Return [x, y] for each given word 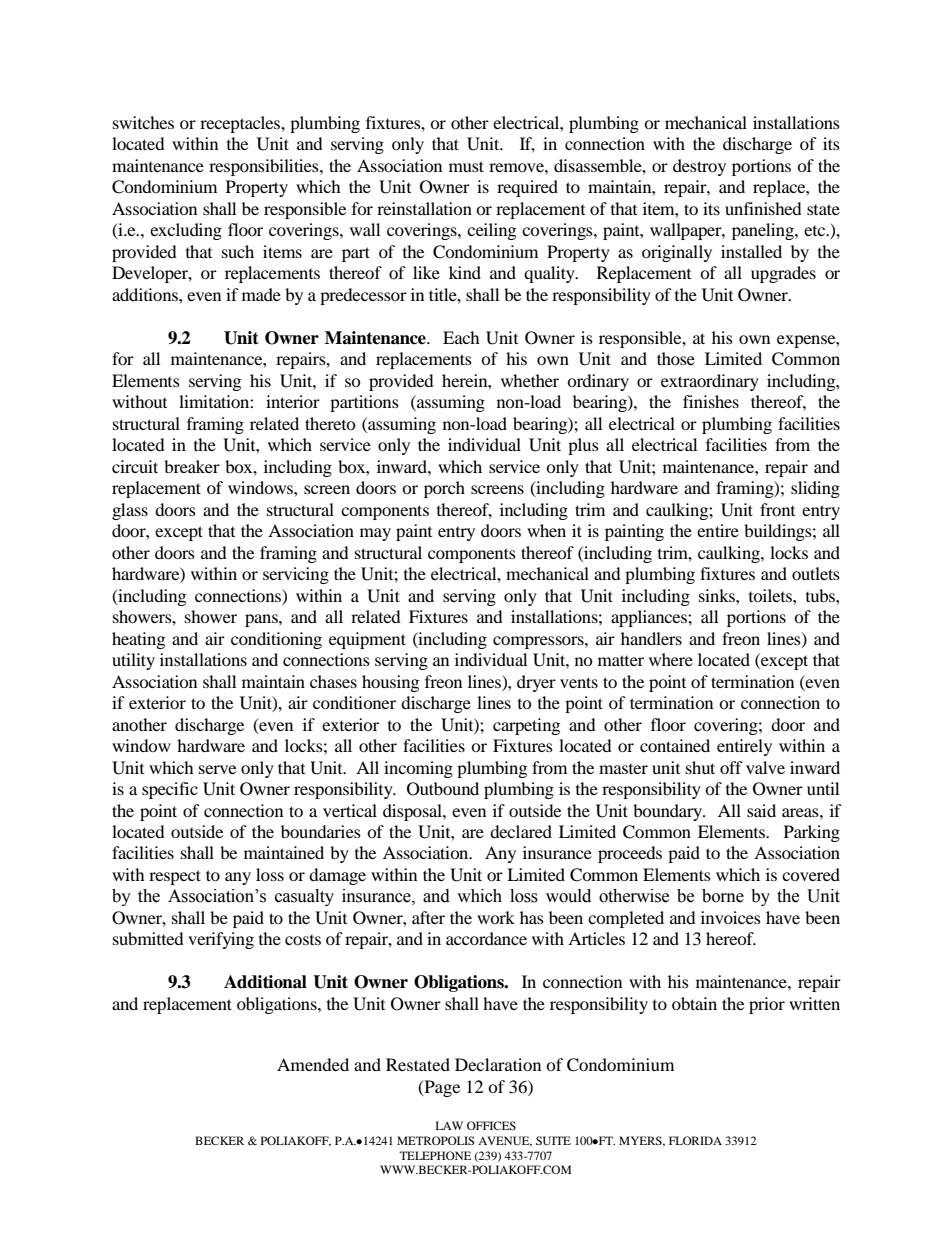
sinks [718, 595]
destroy [699, 167]
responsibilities [265, 167]
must [466, 166]
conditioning [276, 640]
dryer [536, 683]
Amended [313, 1064]
